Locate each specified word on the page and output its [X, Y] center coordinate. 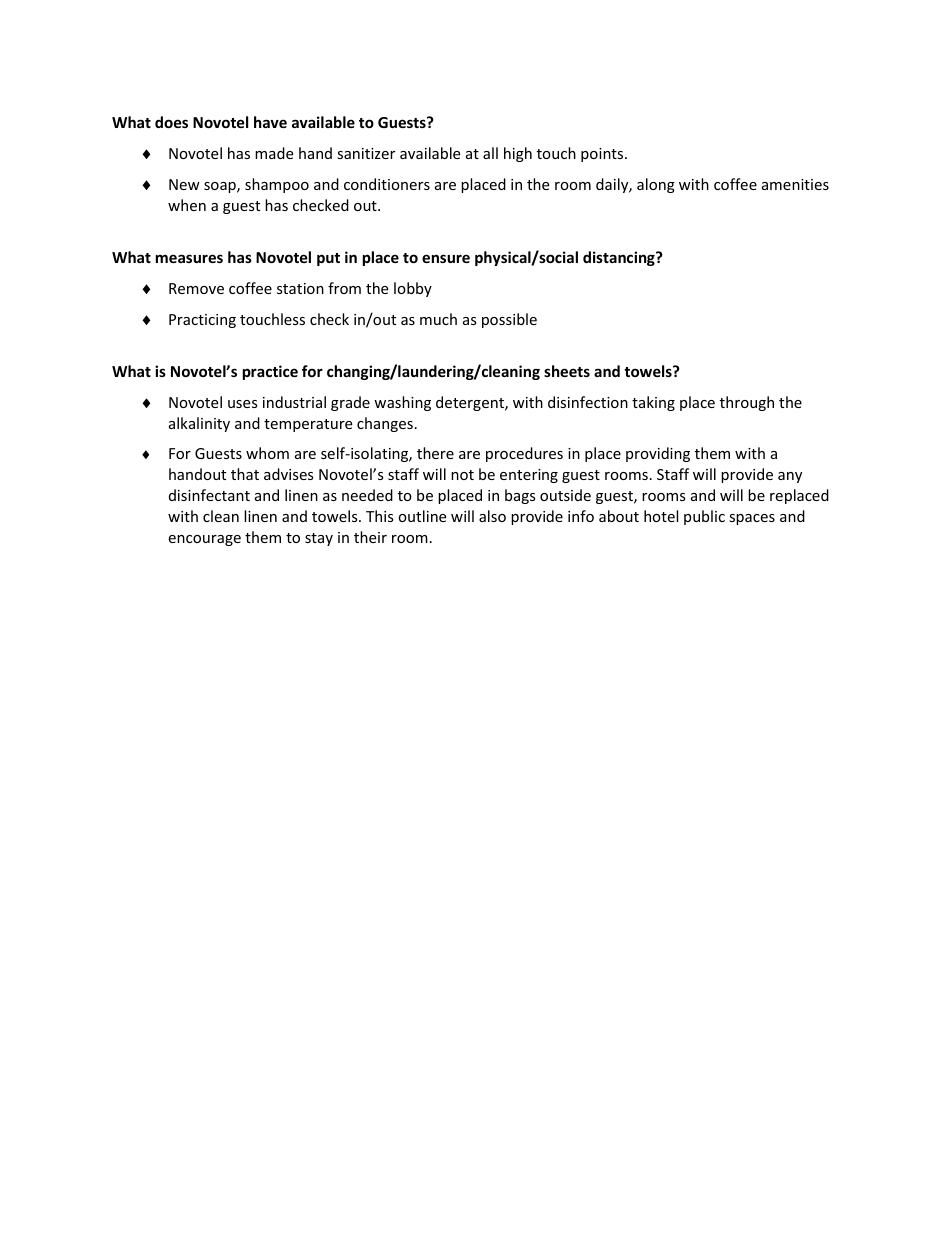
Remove [196, 288]
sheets [567, 371]
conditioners [387, 184]
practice [270, 372]
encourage [204, 540]
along [656, 185]
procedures [524, 454]
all [490, 153]
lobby [413, 289]
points [603, 155]
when [187, 205]
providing [658, 454]
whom [267, 453]
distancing [620, 258]
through [747, 403]
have [270, 122]
